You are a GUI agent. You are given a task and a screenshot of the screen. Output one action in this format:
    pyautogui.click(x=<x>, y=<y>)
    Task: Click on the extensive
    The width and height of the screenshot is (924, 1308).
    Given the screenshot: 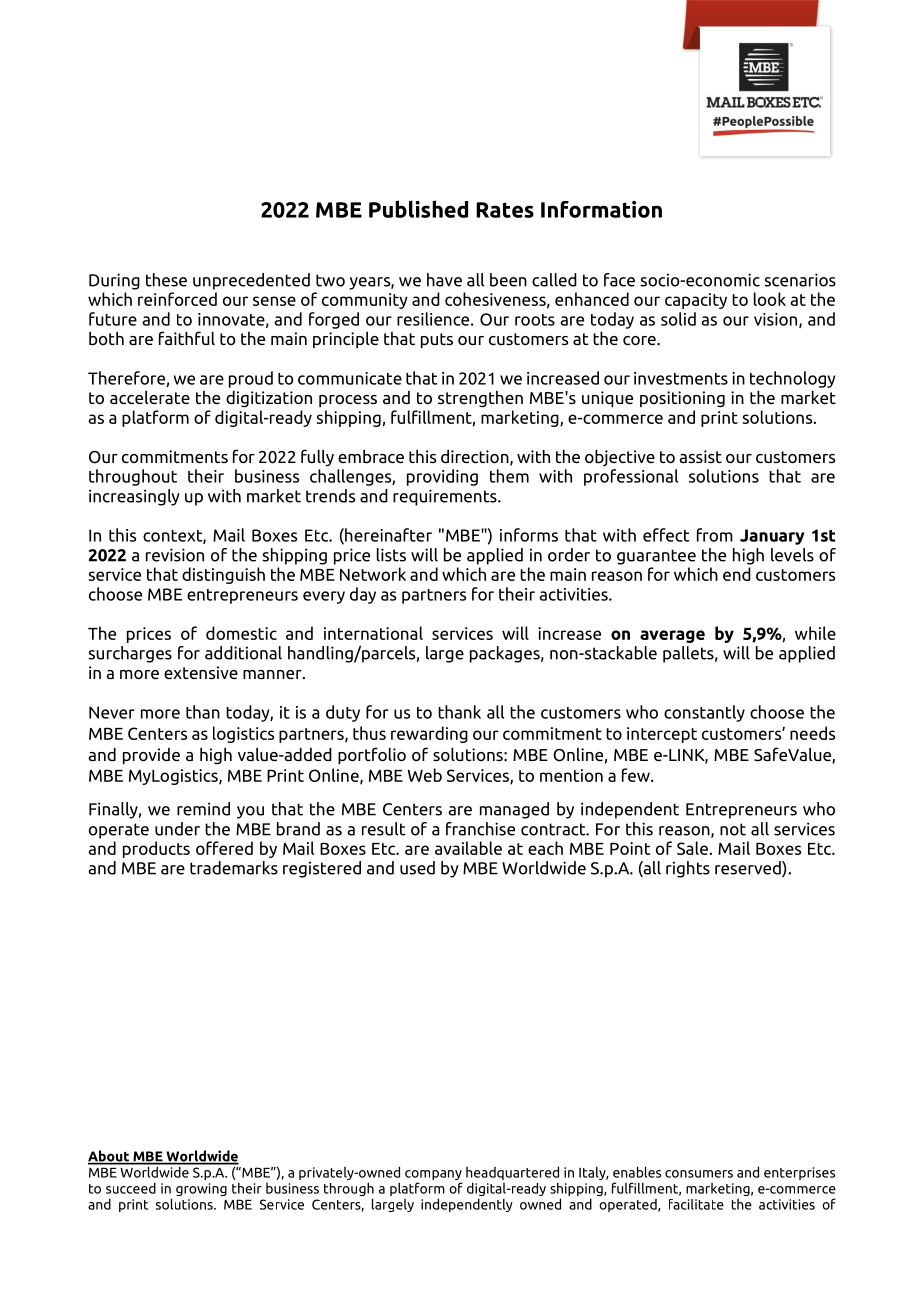 What is the action you would take?
    pyautogui.click(x=201, y=672)
